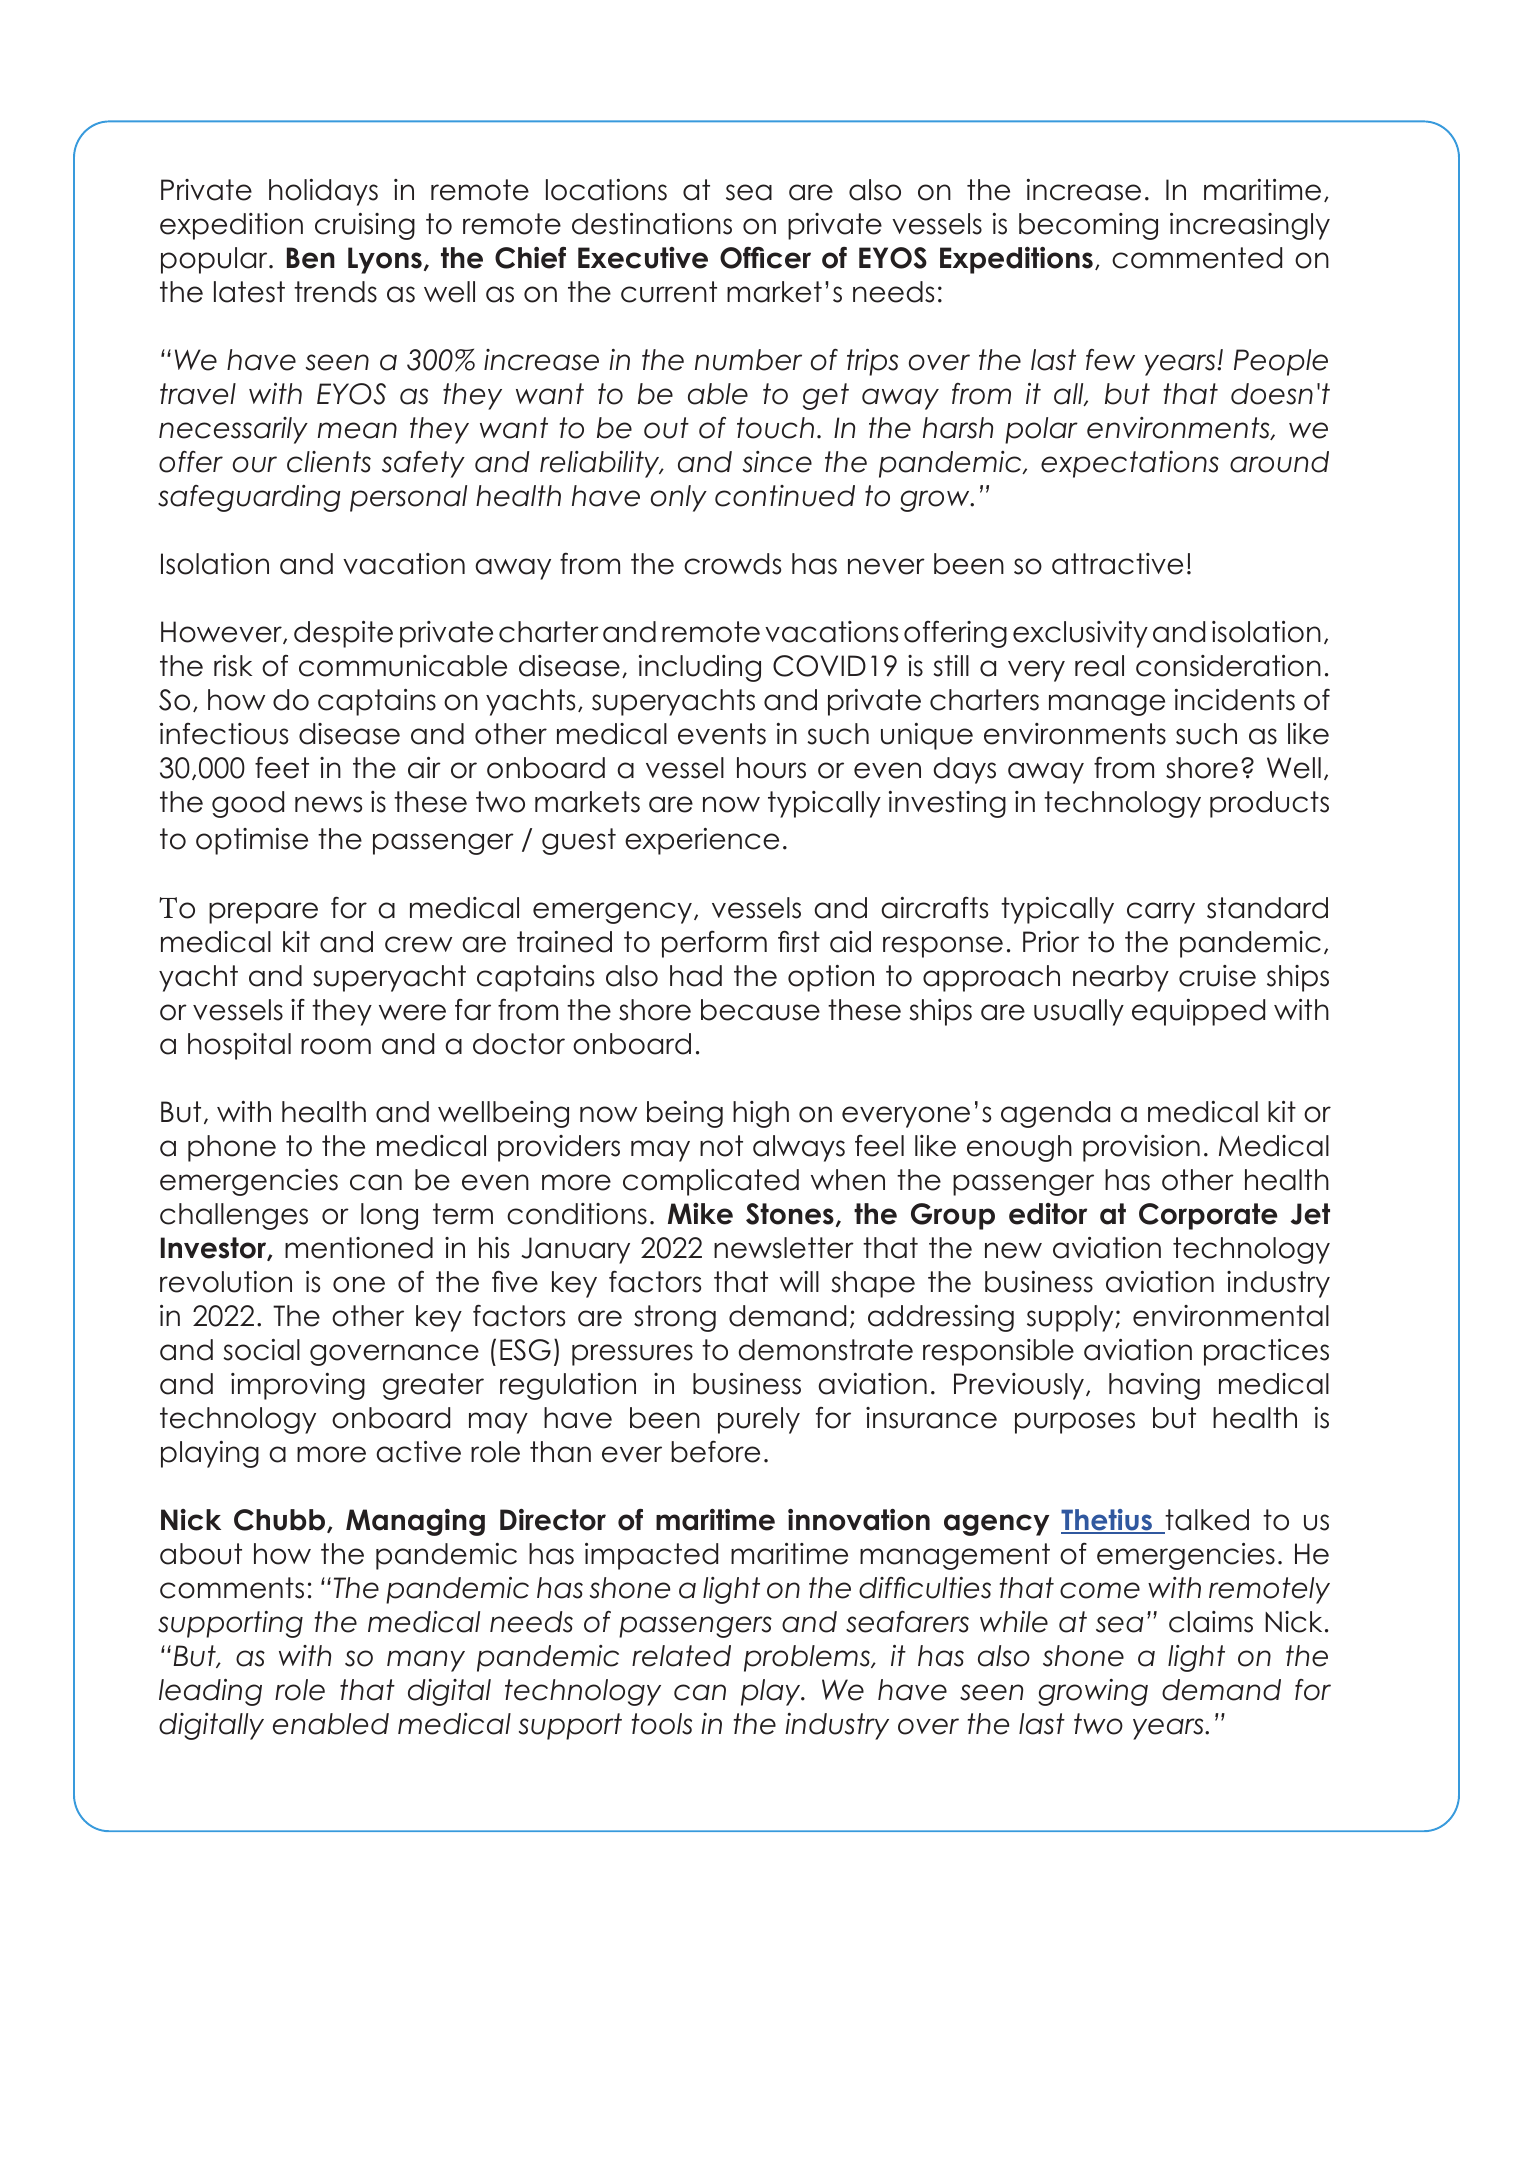 The image size is (1533, 2168). What do you see at coordinates (790, 1214) in the document?
I see `Stones` at bounding box center [790, 1214].
